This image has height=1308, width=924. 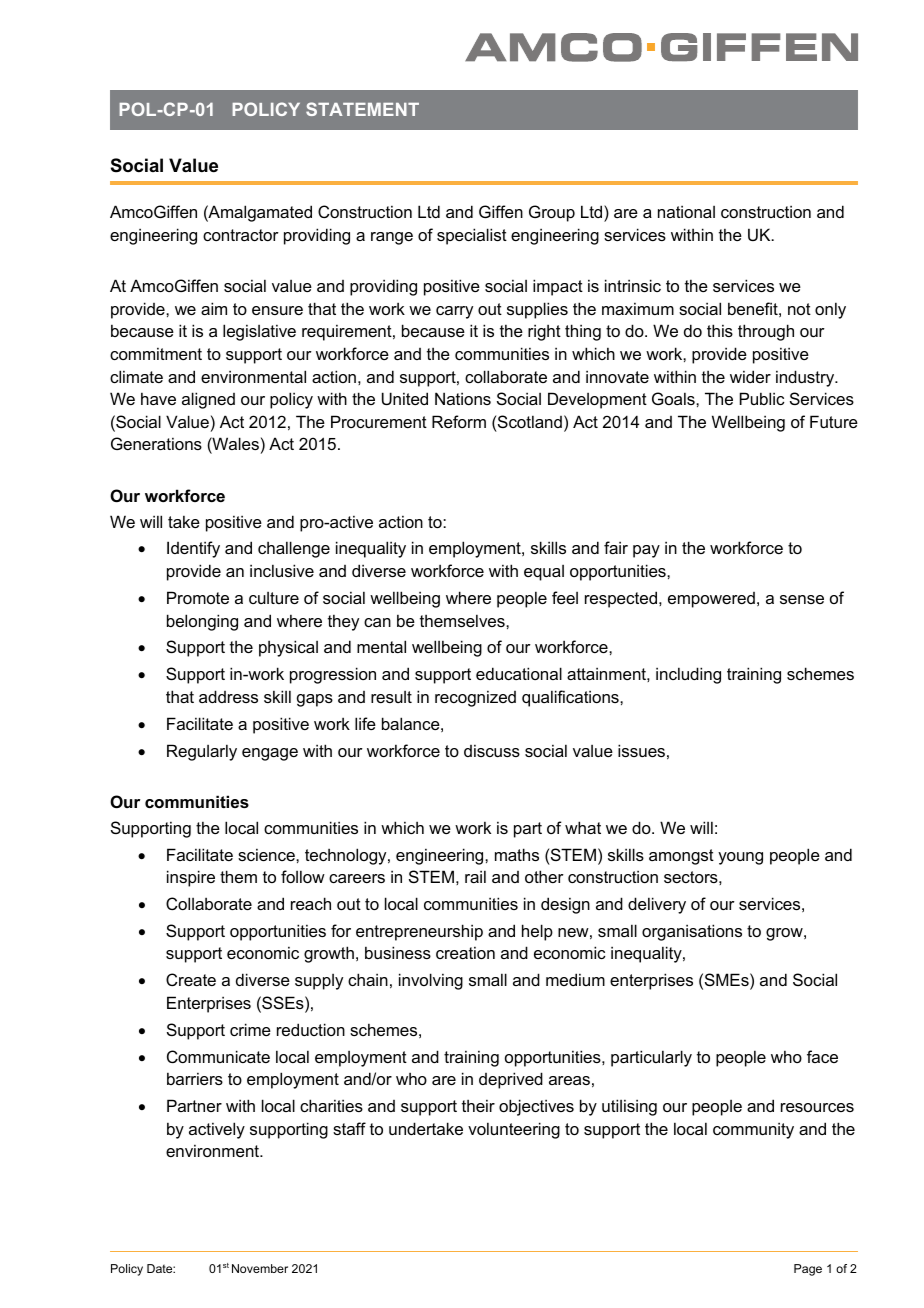 What do you see at coordinates (686, 211) in the image?
I see `national` at bounding box center [686, 211].
